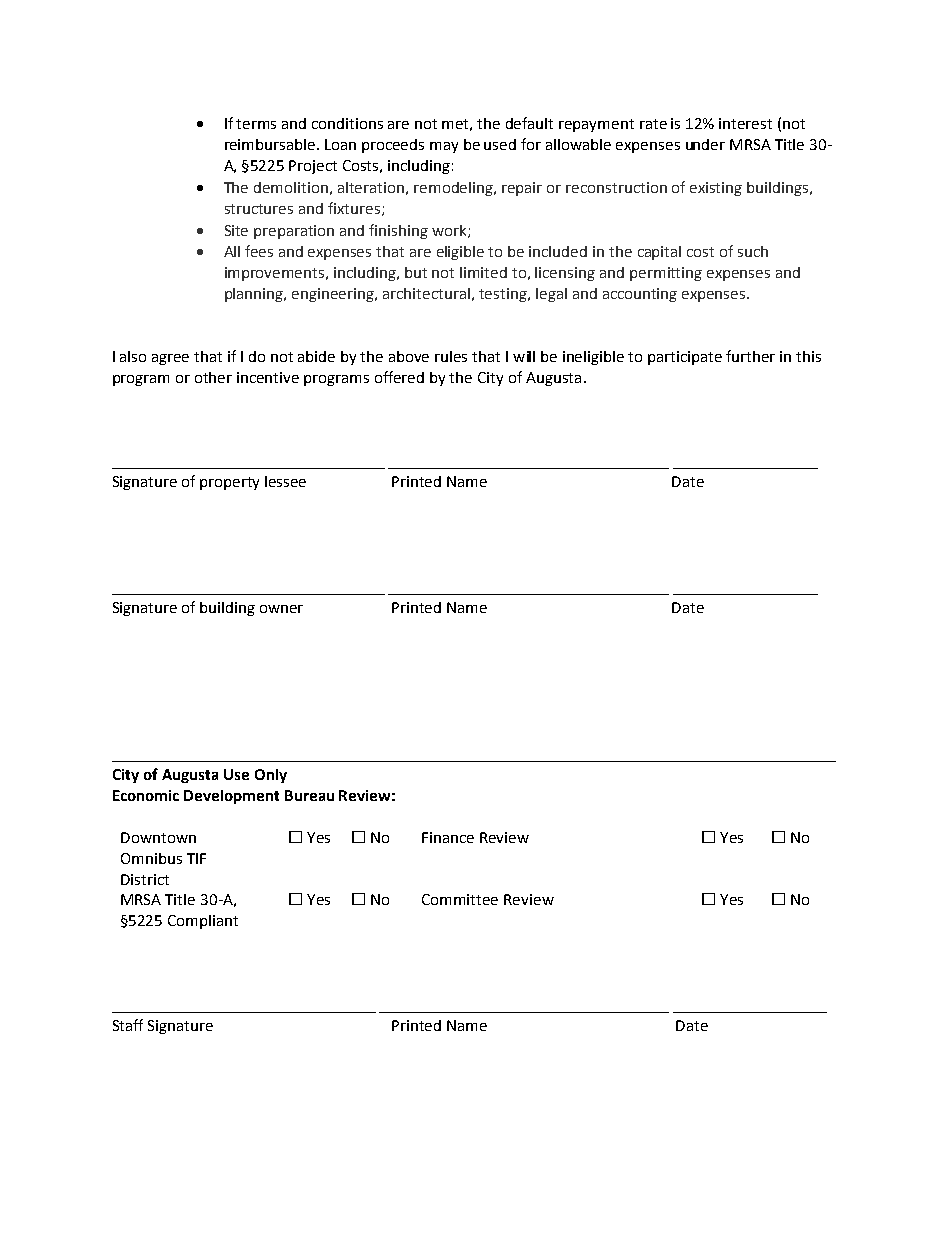 This screenshot has height=1233, width=952. What do you see at coordinates (705, 144) in the screenshot?
I see `under` at bounding box center [705, 144].
